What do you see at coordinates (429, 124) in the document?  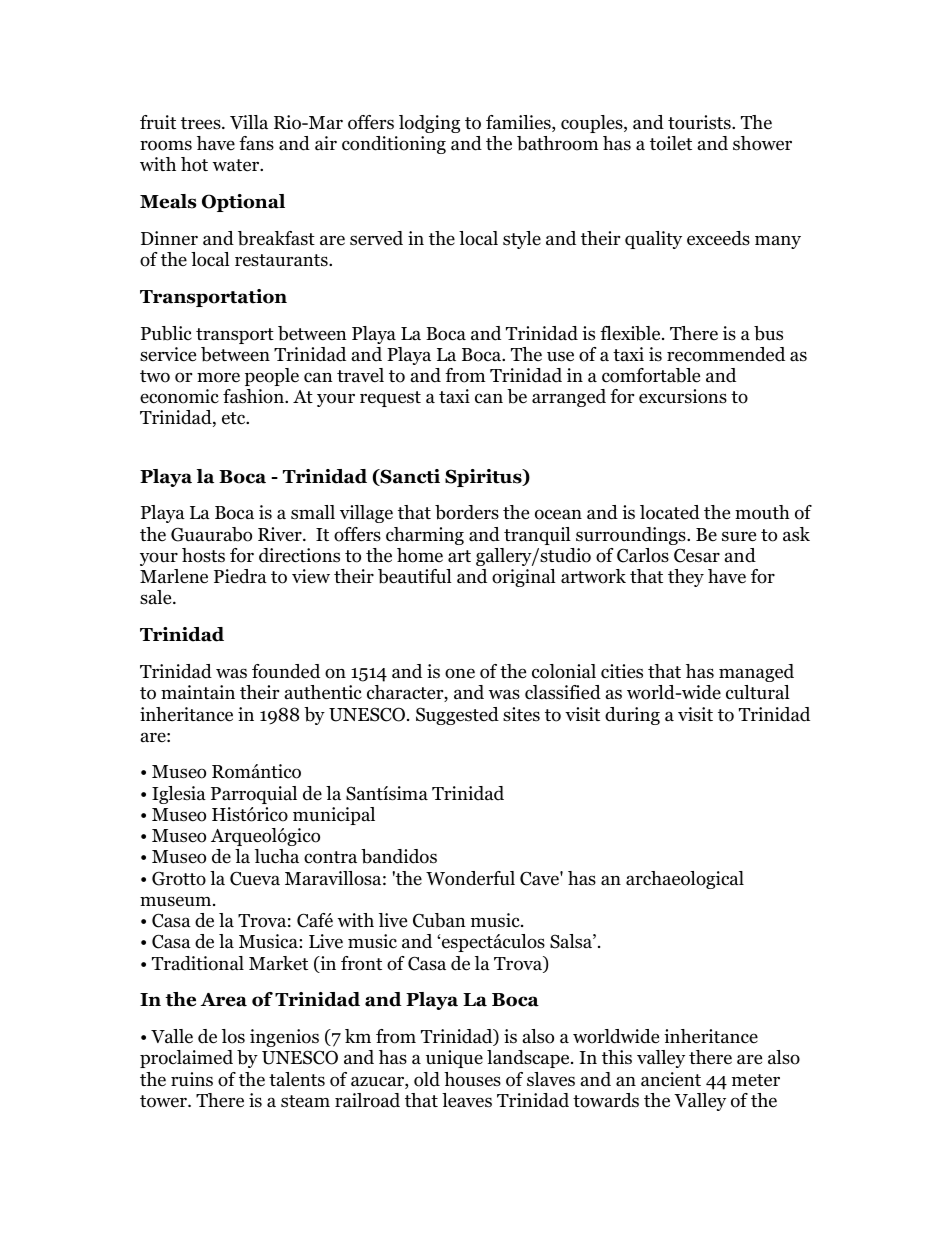 I see `lodging` at bounding box center [429, 124].
